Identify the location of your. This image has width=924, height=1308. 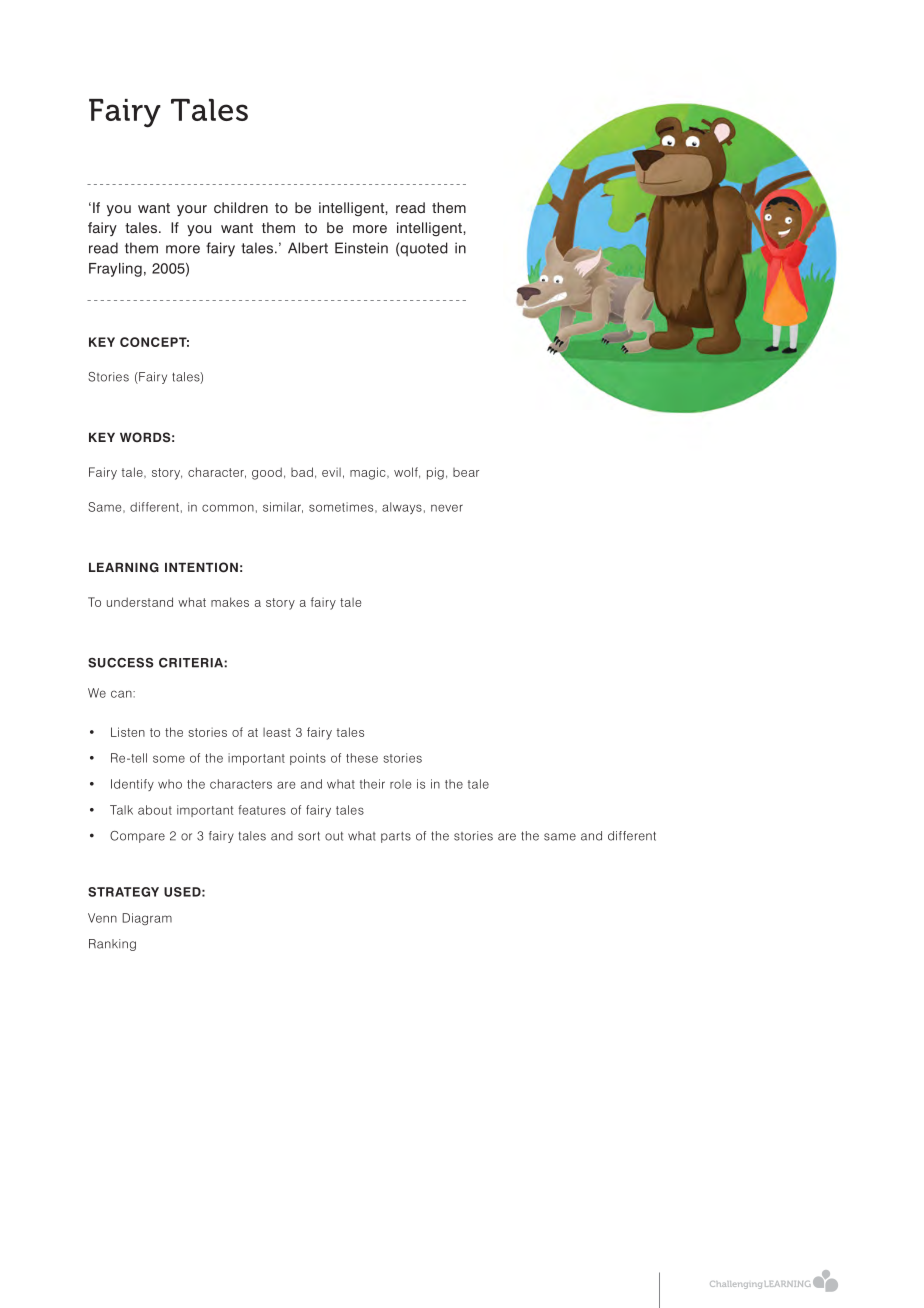
(192, 210).
